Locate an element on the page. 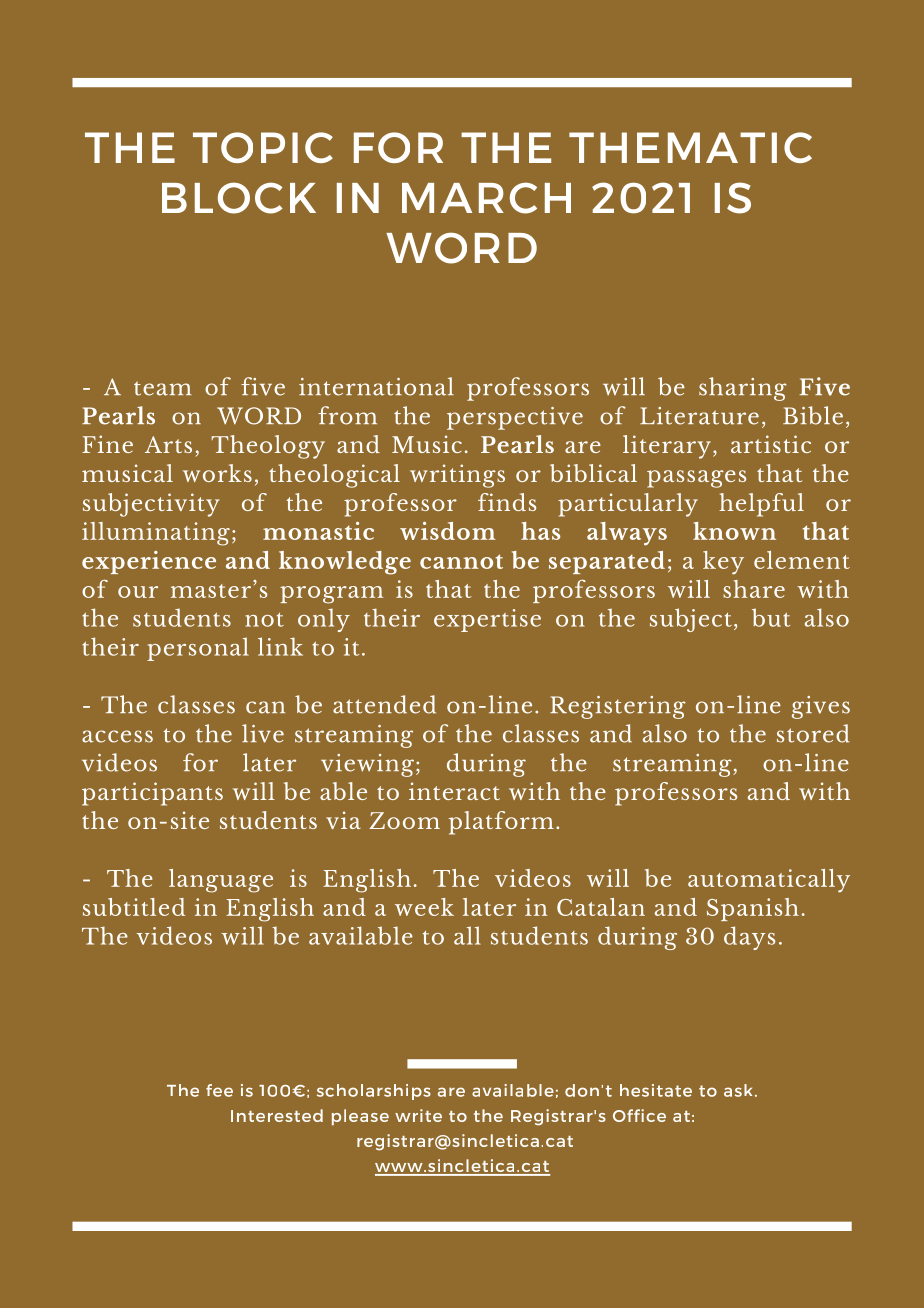  BLOCK is located at coordinates (239, 198).
